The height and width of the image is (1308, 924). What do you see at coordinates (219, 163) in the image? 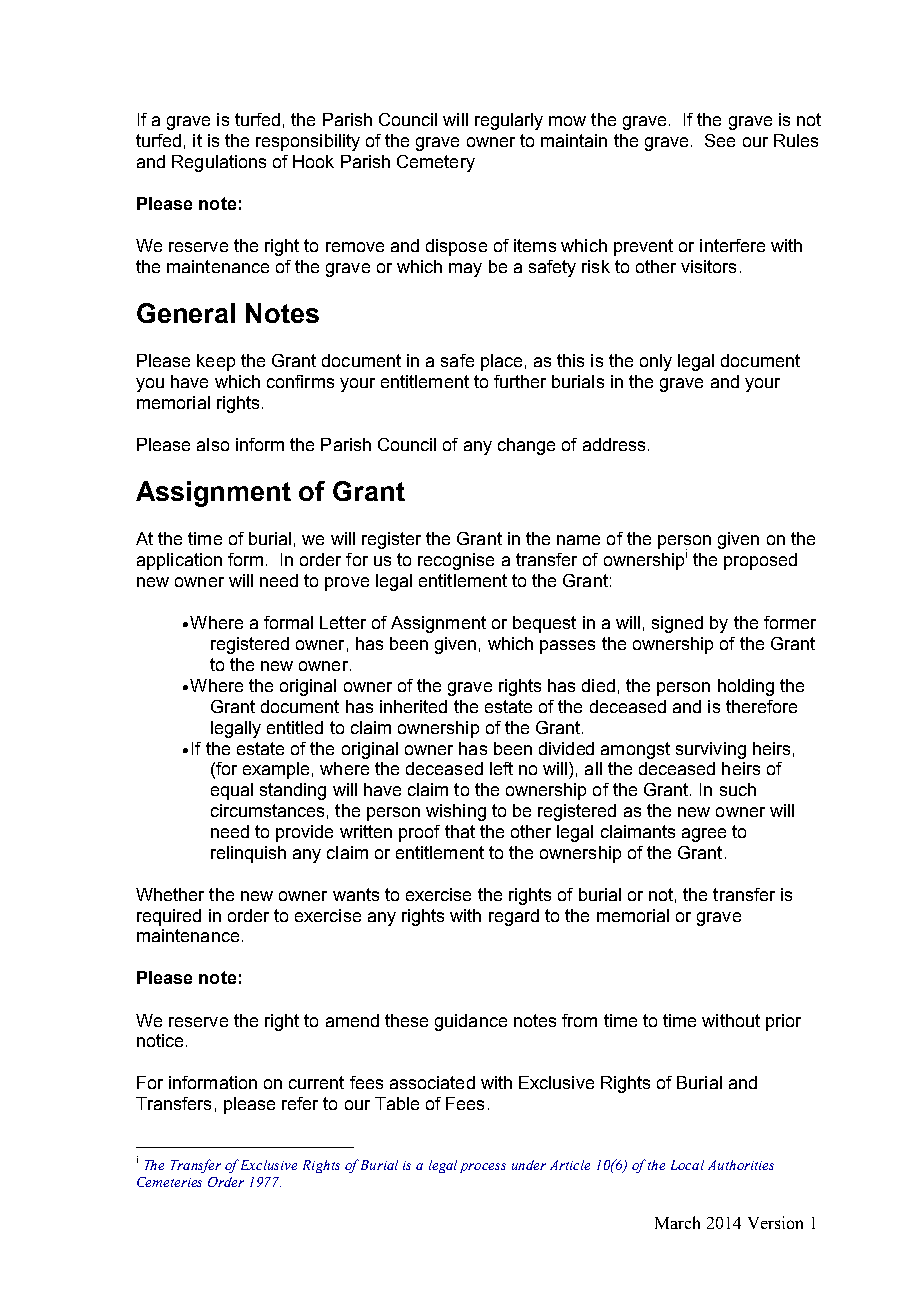
I see `Regulations` at bounding box center [219, 163].
